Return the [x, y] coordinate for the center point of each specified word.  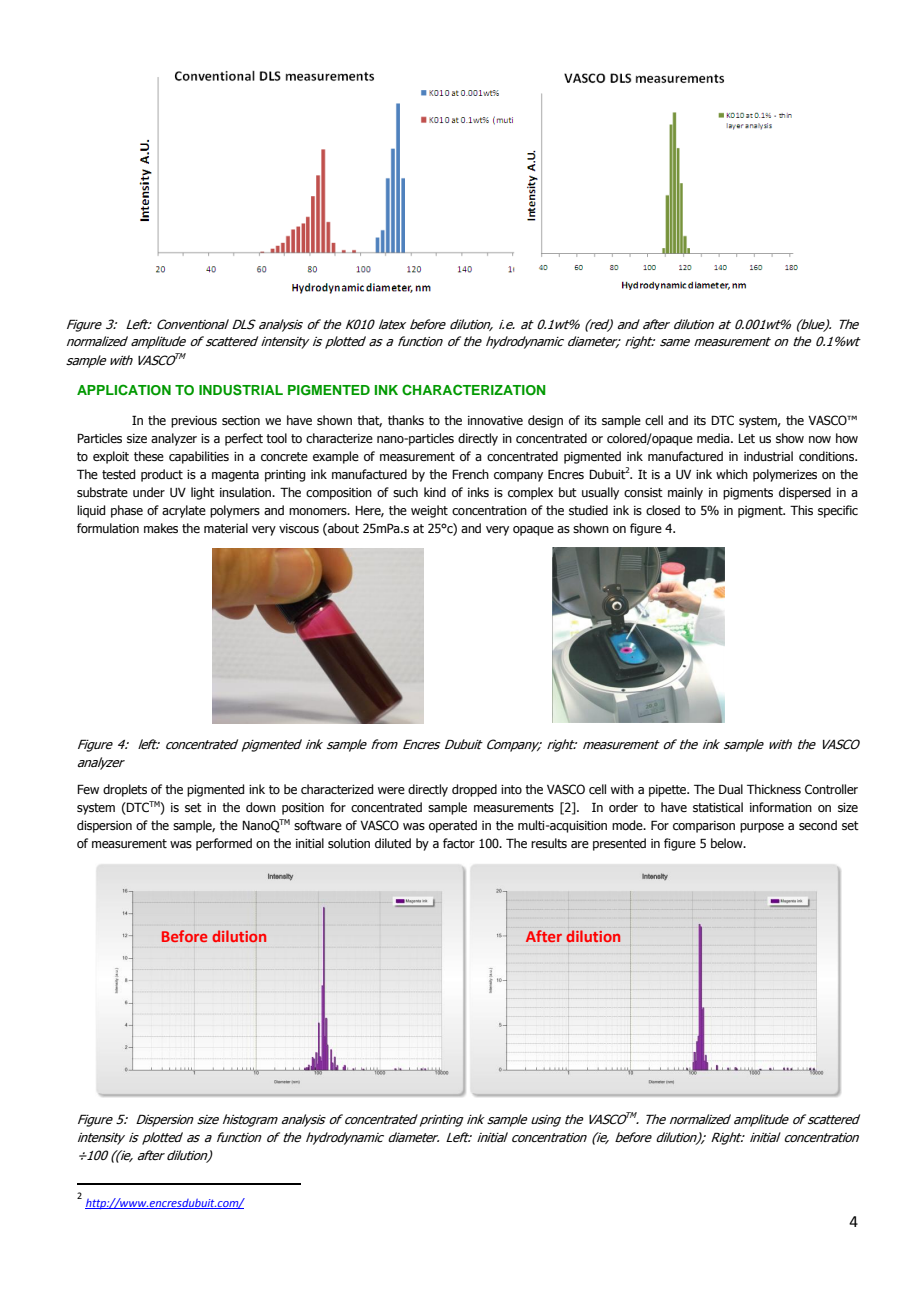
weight [429, 511]
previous [194, 422]
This [801, 510]
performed [224, 844]
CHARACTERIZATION [474, 390]
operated [453, 826]
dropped [474, 790]
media [714, 438]
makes [161, 528]
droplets [125, 790]
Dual [731, 789]
